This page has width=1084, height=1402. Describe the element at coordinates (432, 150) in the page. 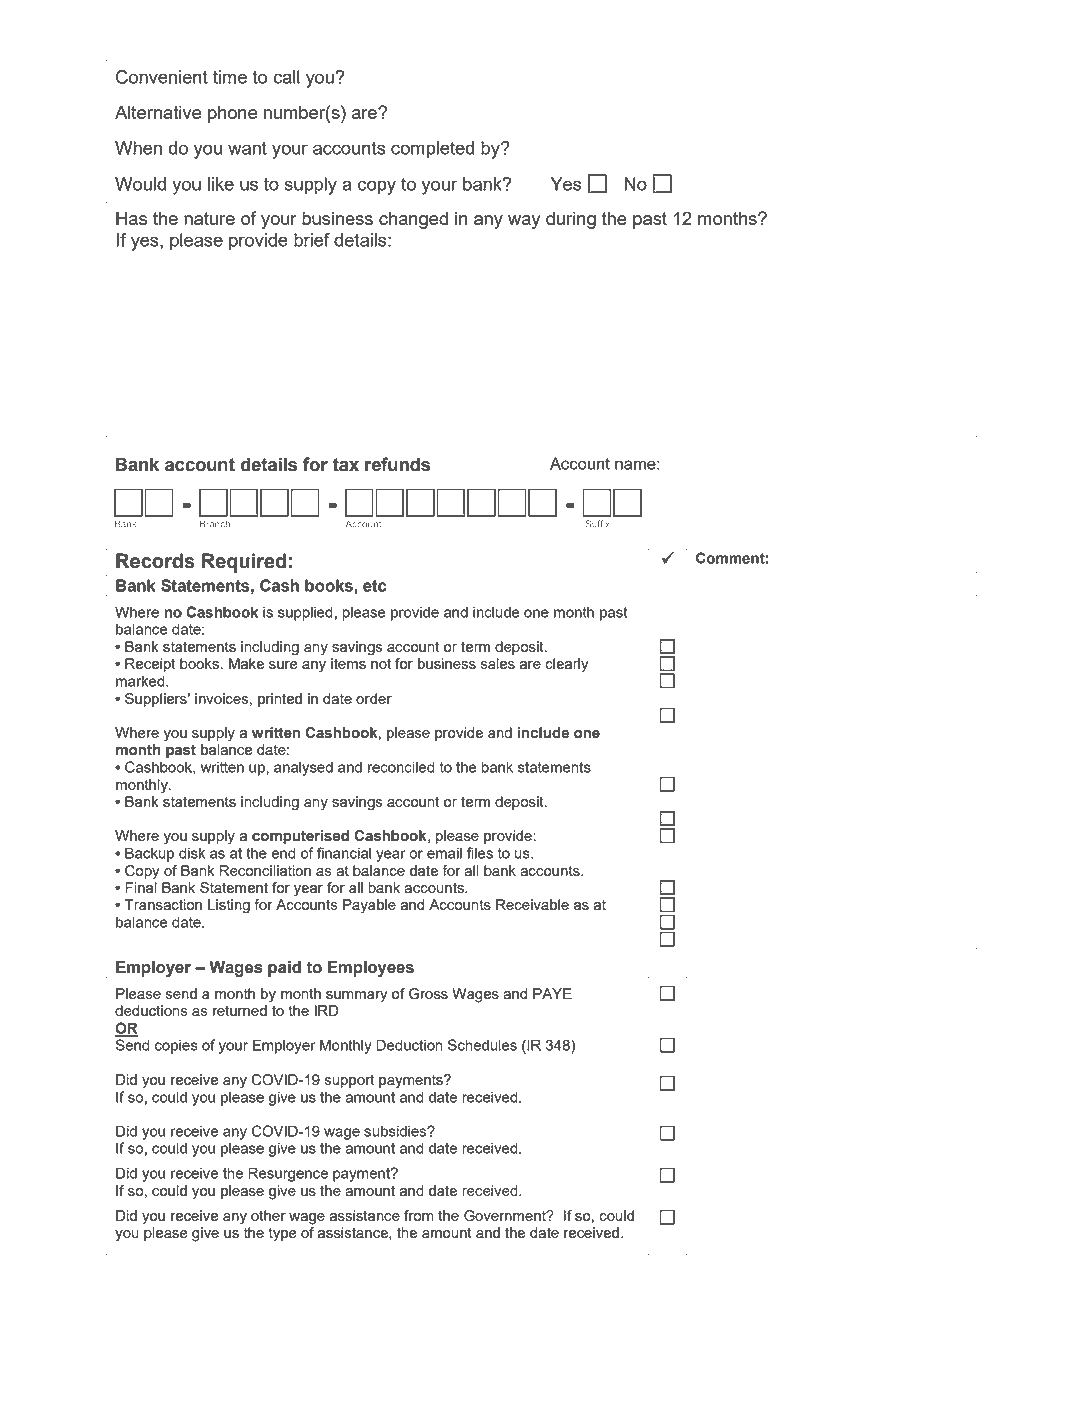

I see `completed` at that location.
